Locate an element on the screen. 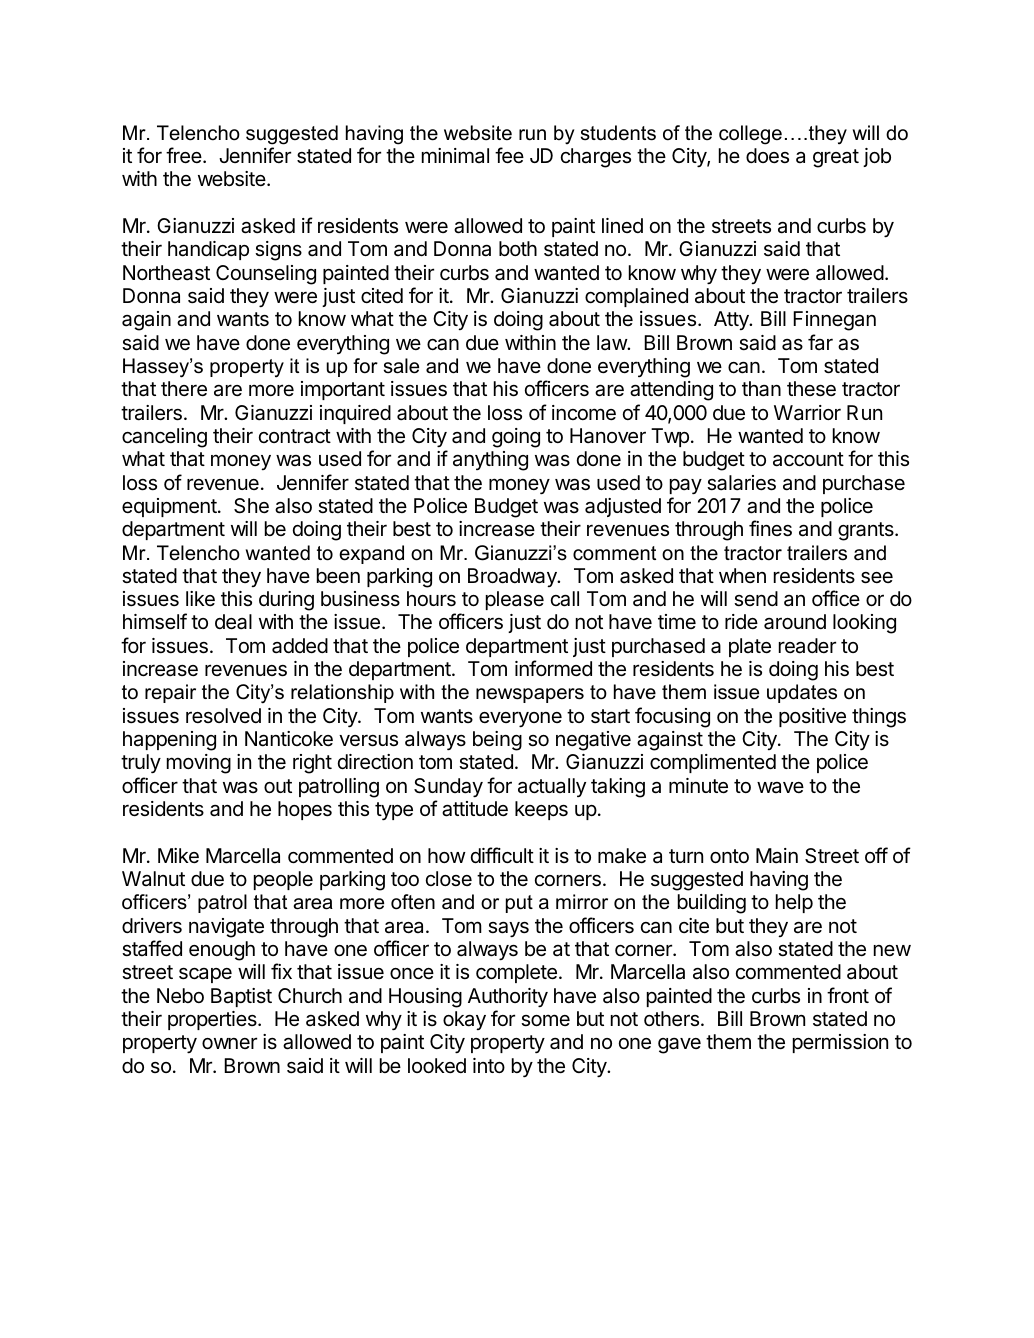 This screenshot has width=1034, height=1338. fee is located at coordinates (509, 155).
